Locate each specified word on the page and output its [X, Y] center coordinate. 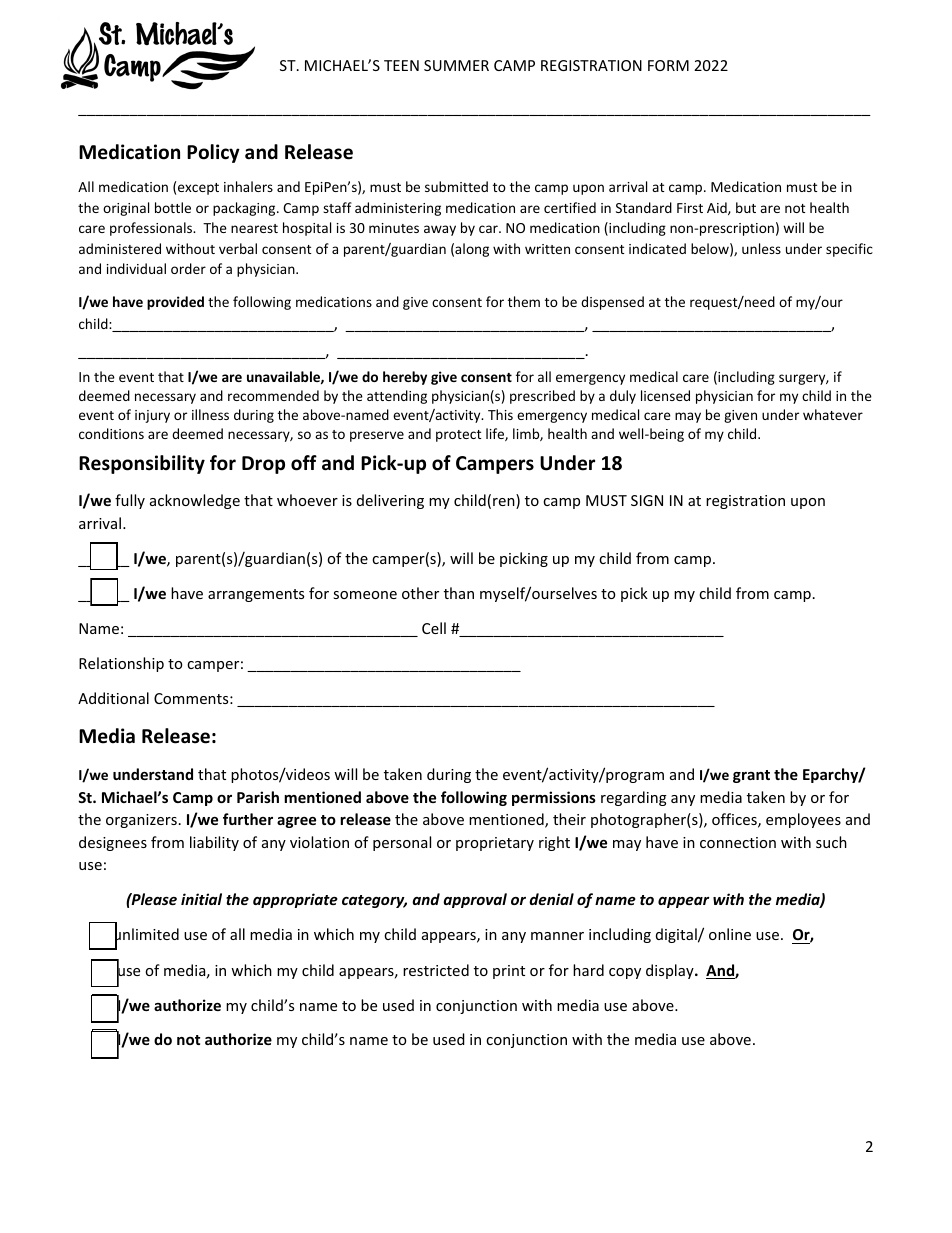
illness [210, 414]
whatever [833, 414]
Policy [213, 153]
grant [751, 776]
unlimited [147, 935]
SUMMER [456, 65]
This [500, 414]
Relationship [121, 664]
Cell [434, 628]
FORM [668, 65]
